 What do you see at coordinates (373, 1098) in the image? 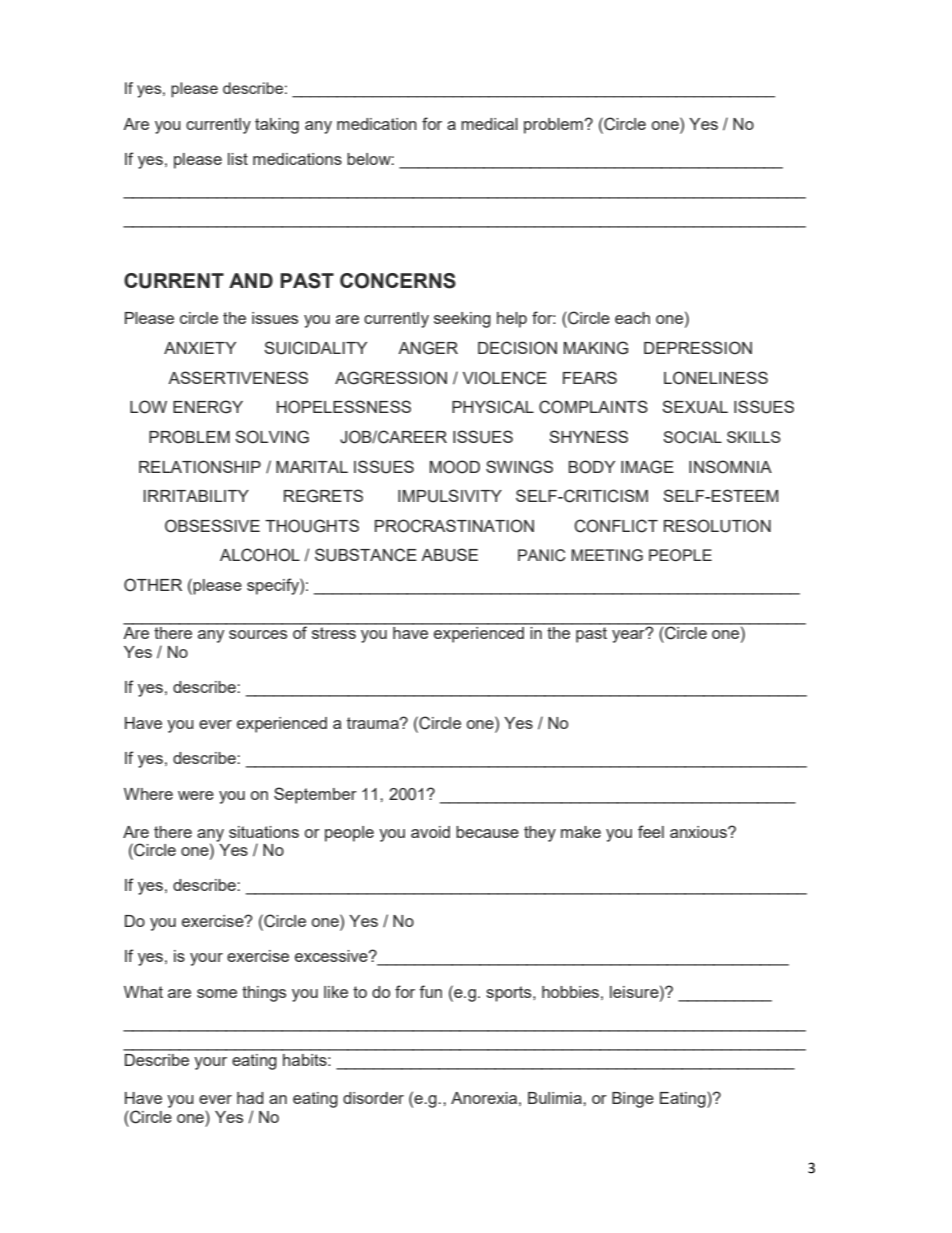
I see `disorder` at bounding box center [373, 1098].
